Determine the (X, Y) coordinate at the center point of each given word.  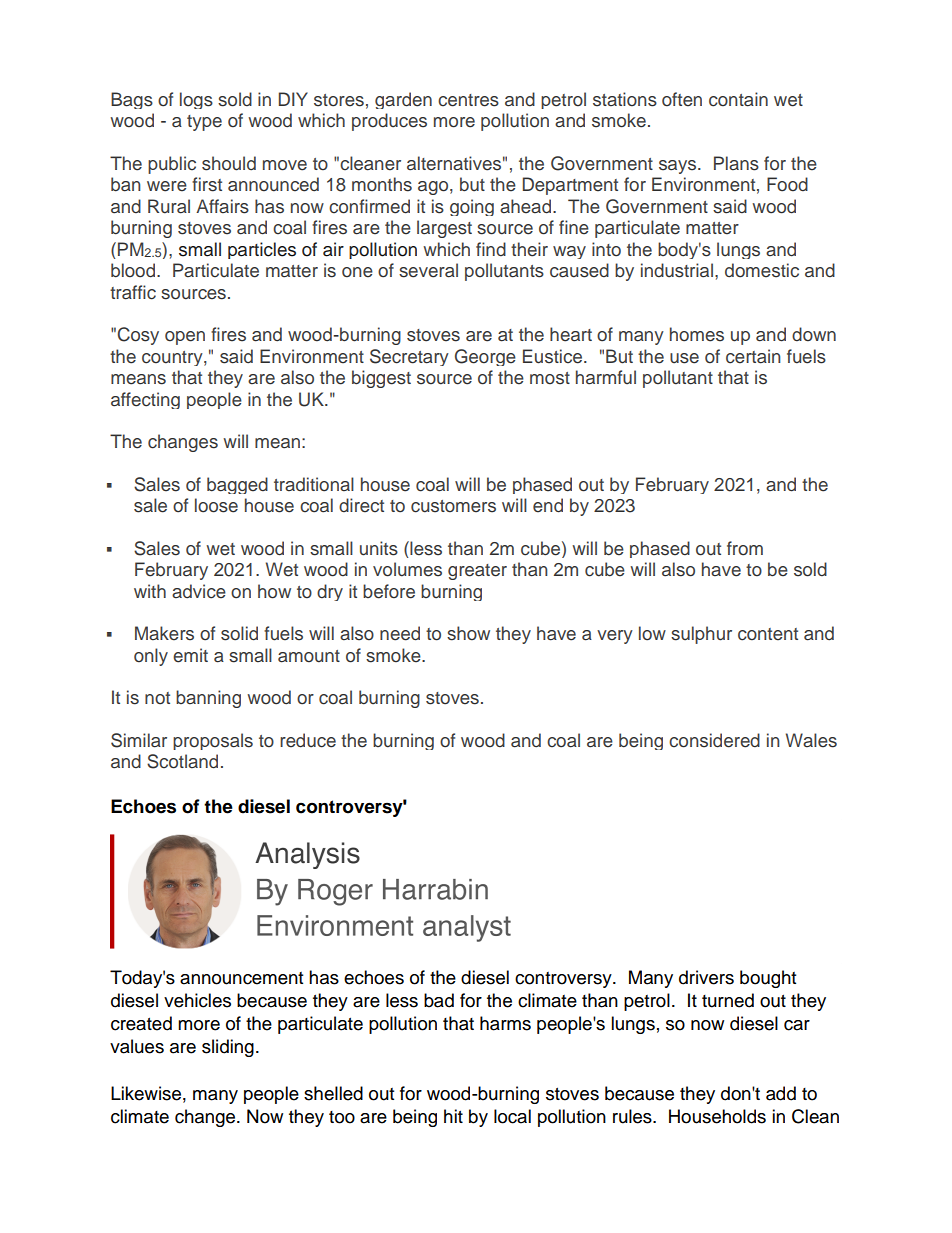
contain (738, 99)
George (485, 357)
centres (468, 100)
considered (714, 740)
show (468, 633)
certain (753, 356)
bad (439, 1000)
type (204, 123)
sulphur (701, 635)
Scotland (182, 761)
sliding (228, 1048)
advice (199, 591)
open (185, 338)
